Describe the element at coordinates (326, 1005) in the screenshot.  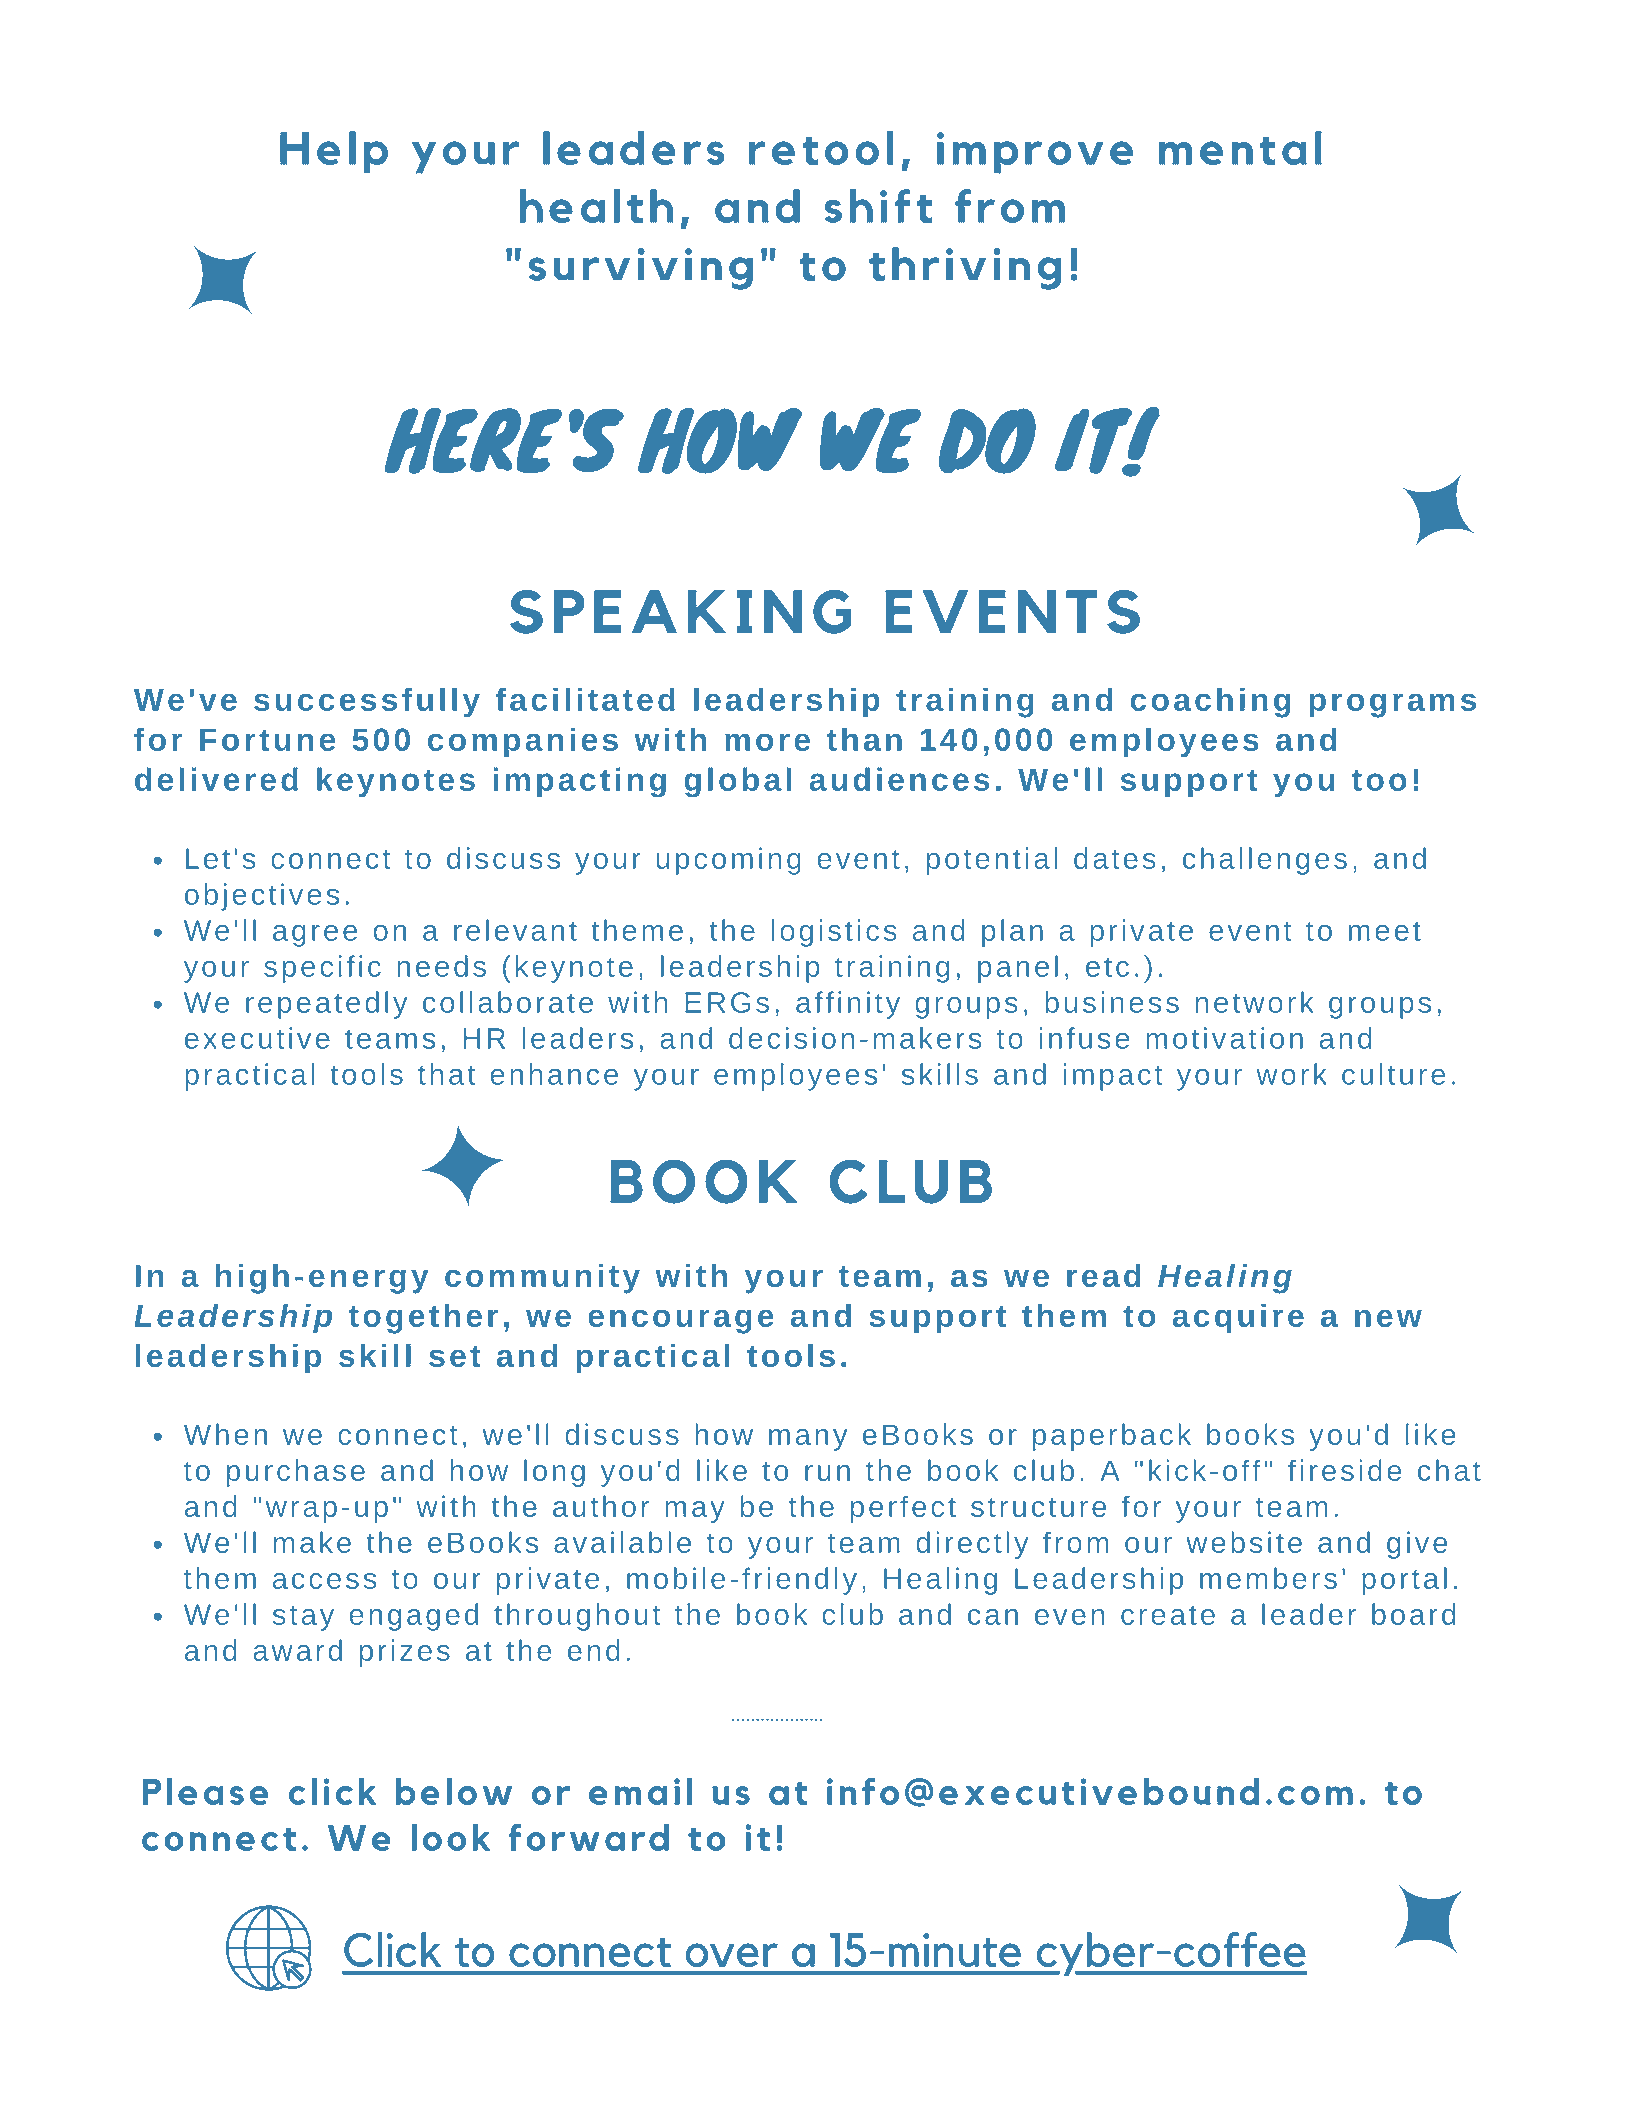
I see `repeatedly` at that location.
